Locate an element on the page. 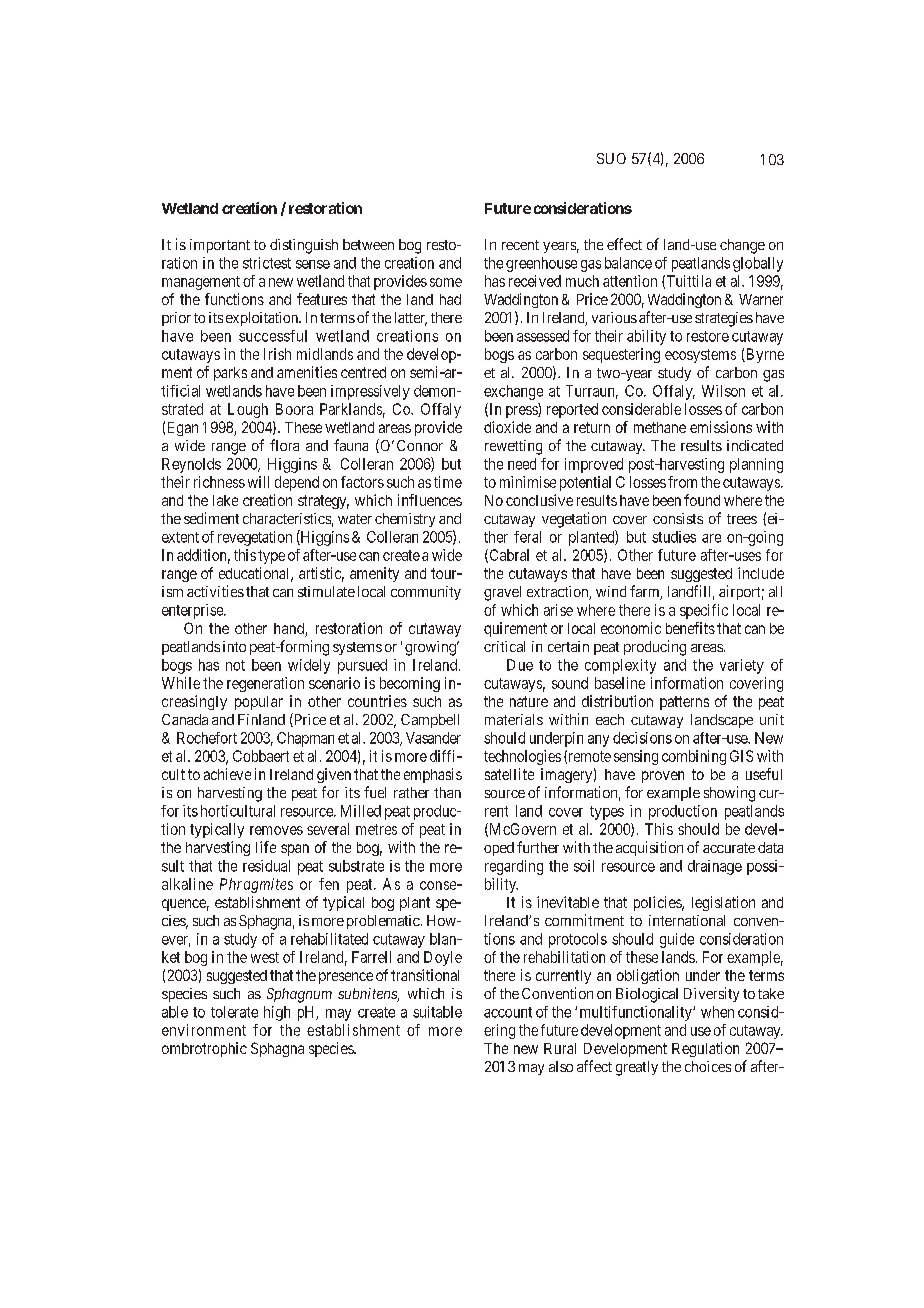 This document has height=1308, width=924. strictest is located at coordinates (267, 263).
